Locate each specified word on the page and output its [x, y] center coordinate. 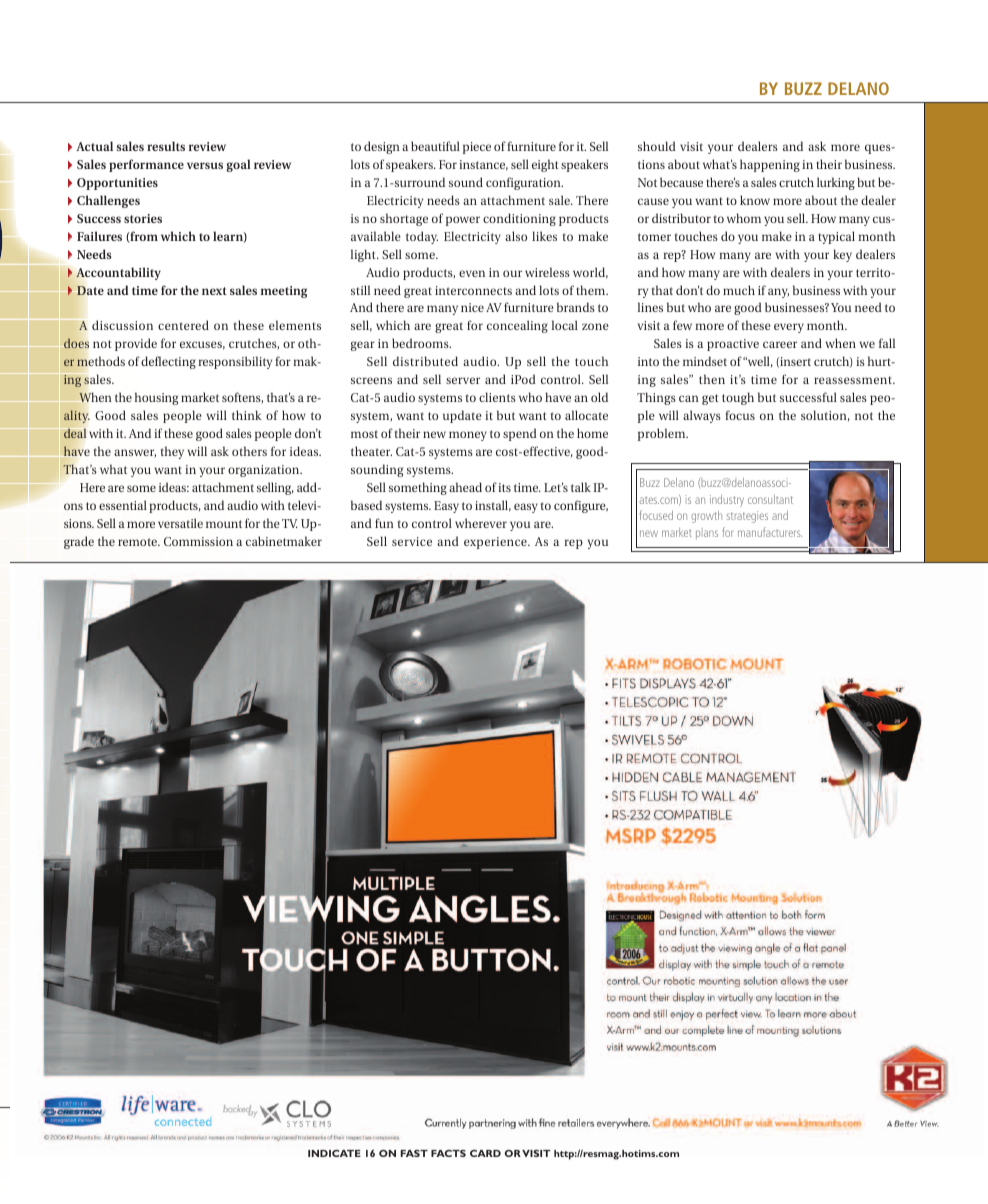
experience [496, 543]
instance [483, 165]
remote [139, 542]
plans [707, 534]
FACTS [448, 1153]
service [412, 541]
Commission [198, 541]
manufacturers [770, 532]
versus [205, 165]
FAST [414, 1153]
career [780, 344]
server [463, 380]
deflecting [168, 362]
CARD [485, 1153]
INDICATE [334, 1153]
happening [770, 165]
